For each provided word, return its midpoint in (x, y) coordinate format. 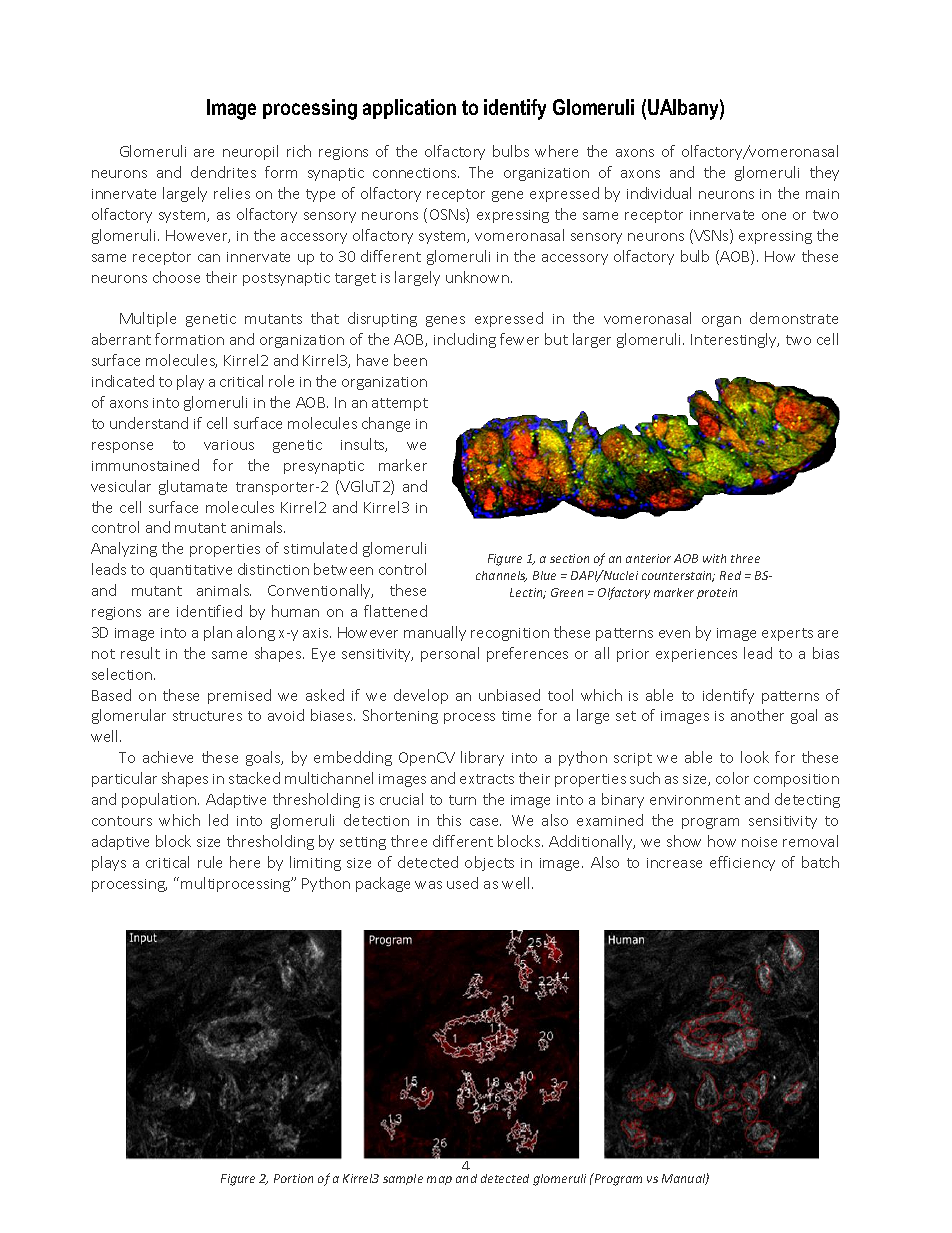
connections (416, 173)
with (714, 558)
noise (759, 842)
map (439, 1180)
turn (462, 800)
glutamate (193, 487)
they (824, 173)
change (386, 424)
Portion (293, 1178)
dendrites (223, 172)
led (218, 820)
